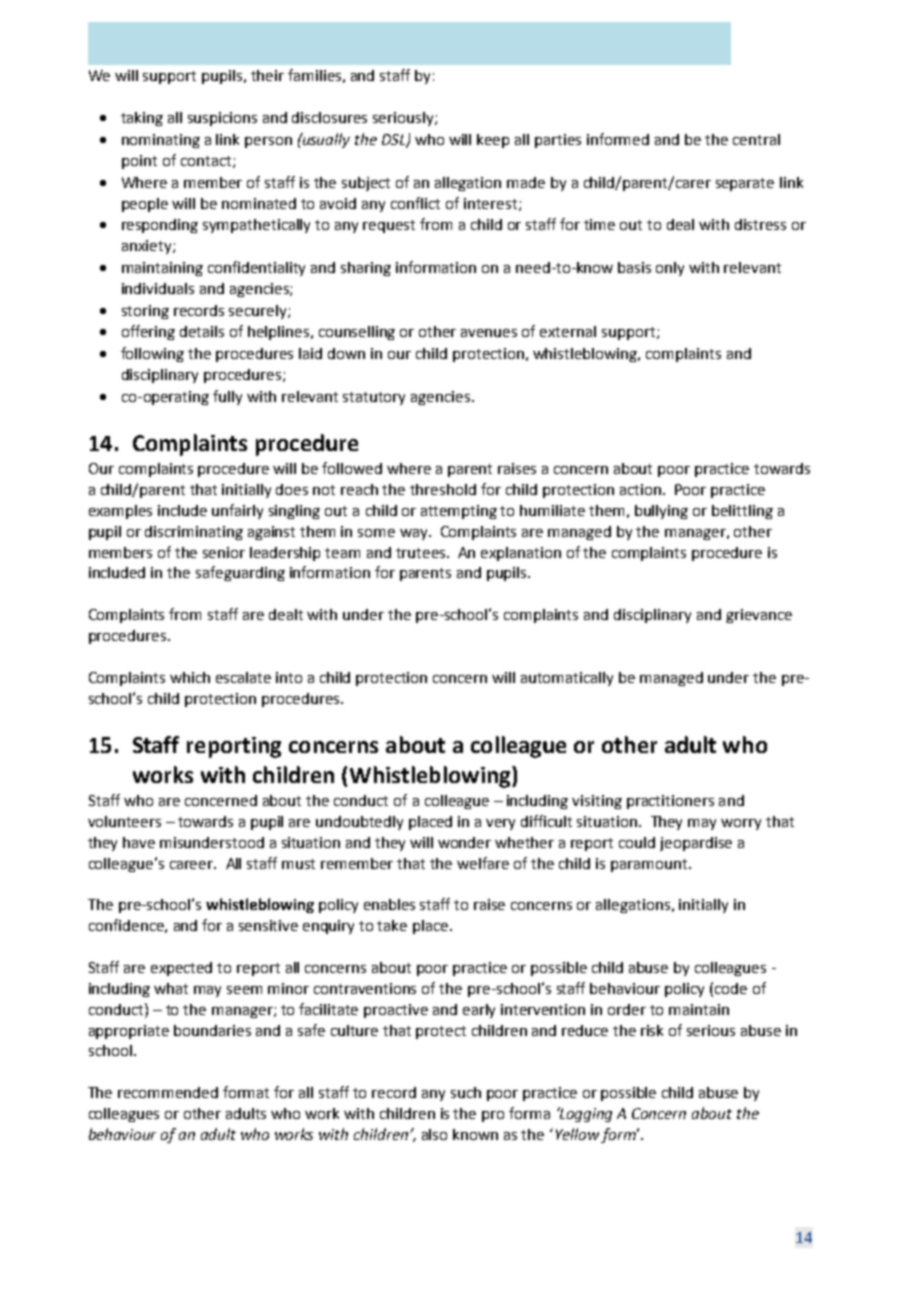 This image has width=924, height=1308. I want to click on keep, so click(493, 141).
